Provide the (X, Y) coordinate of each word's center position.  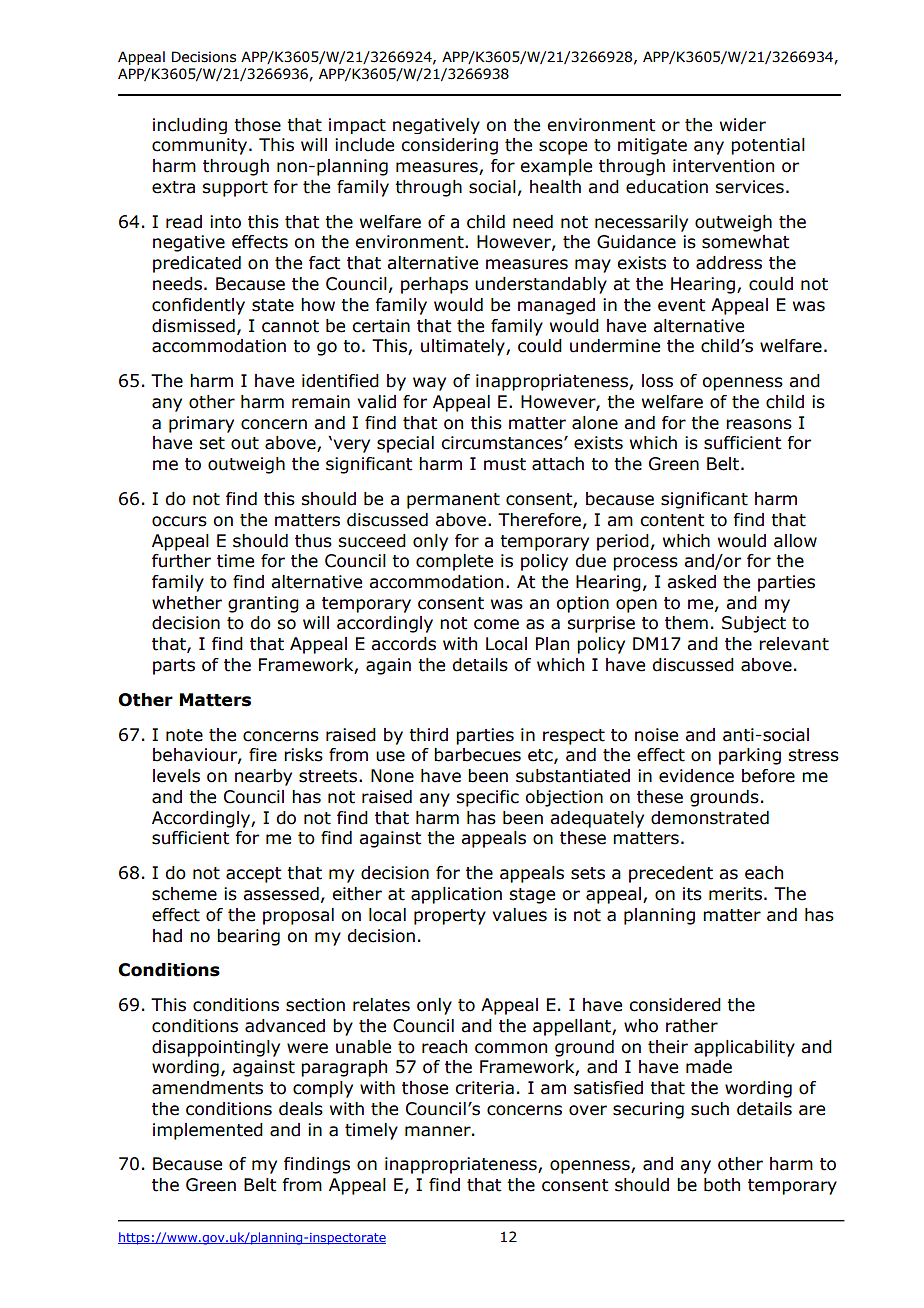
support (235, 189)
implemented (208, 1131)
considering (449, 146)
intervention (723, 166)
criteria (484, 1088)
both (722, 1185)
